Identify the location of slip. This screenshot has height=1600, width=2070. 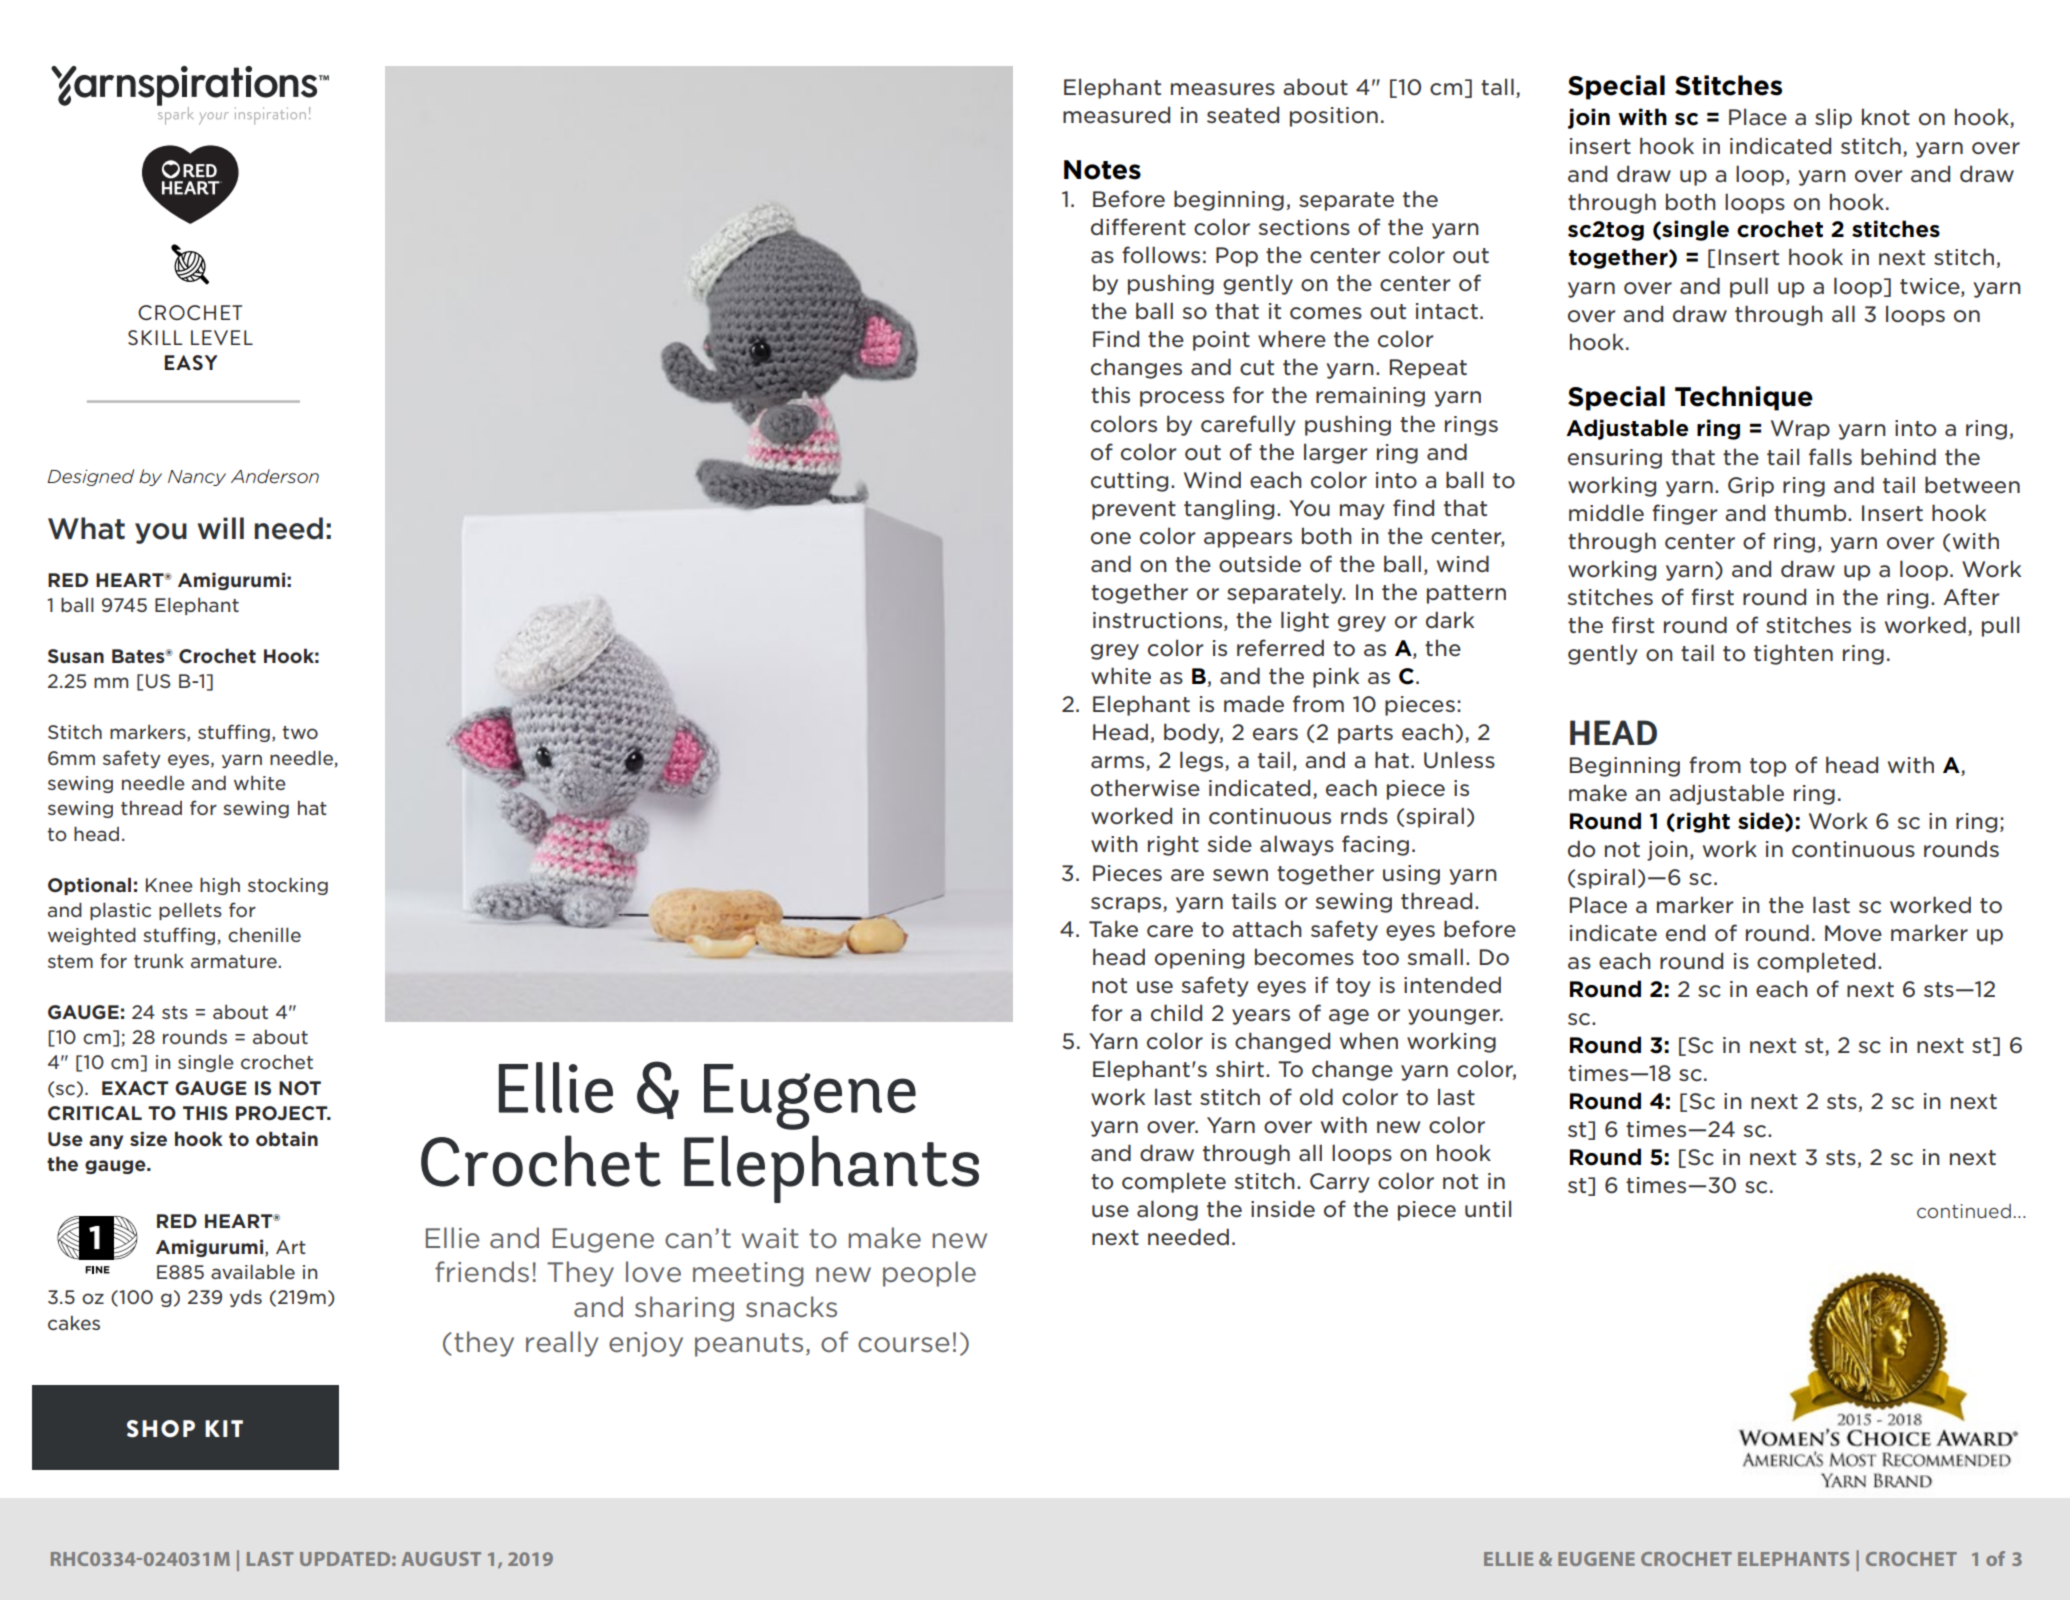
(1833, 118).
